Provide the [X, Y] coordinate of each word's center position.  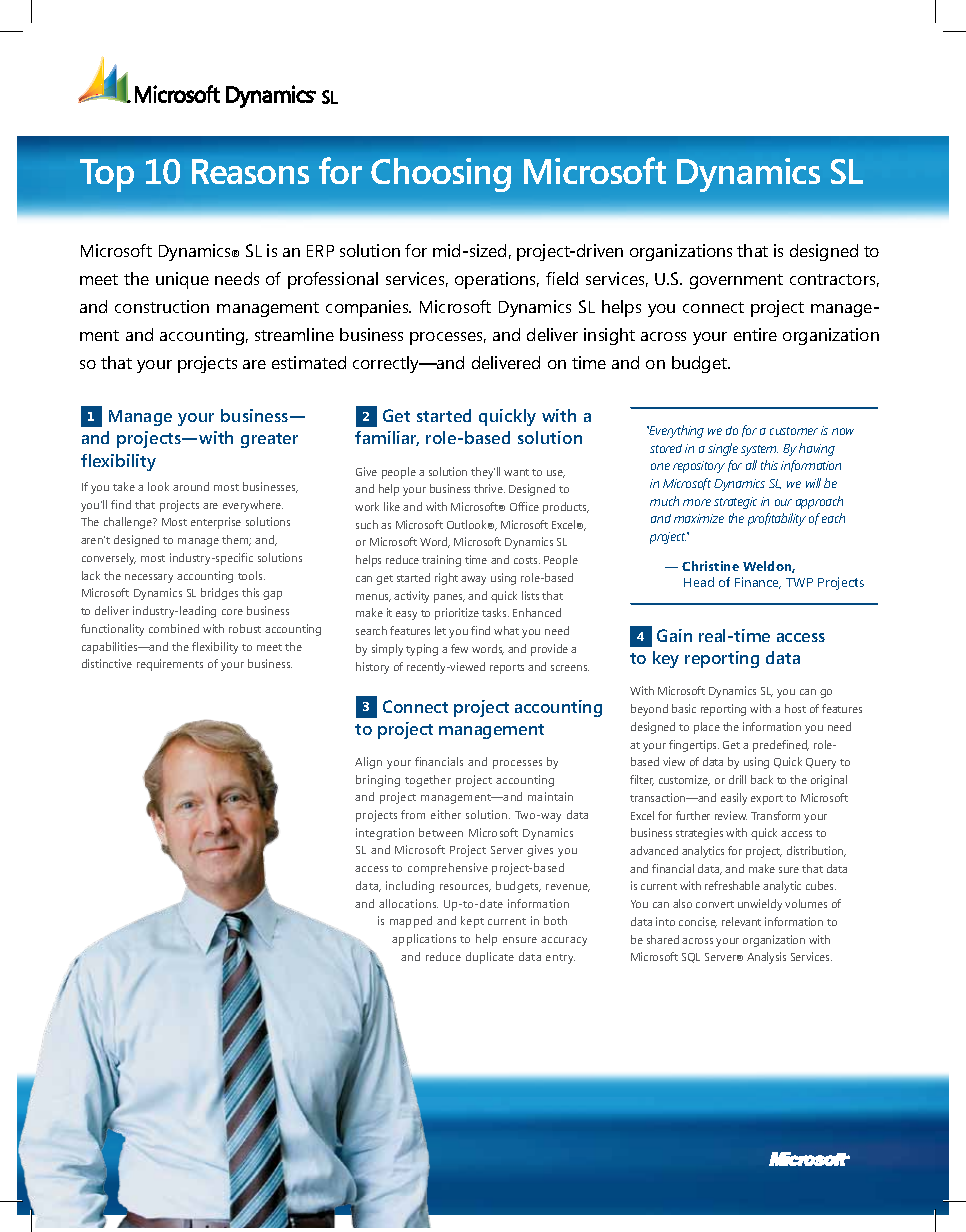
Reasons [250, 171]
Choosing [441, 175]
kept [472, 922]
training [441, 561]
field [562, 278]
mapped [411, 922]
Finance [758, 583]
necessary [149, 578]
